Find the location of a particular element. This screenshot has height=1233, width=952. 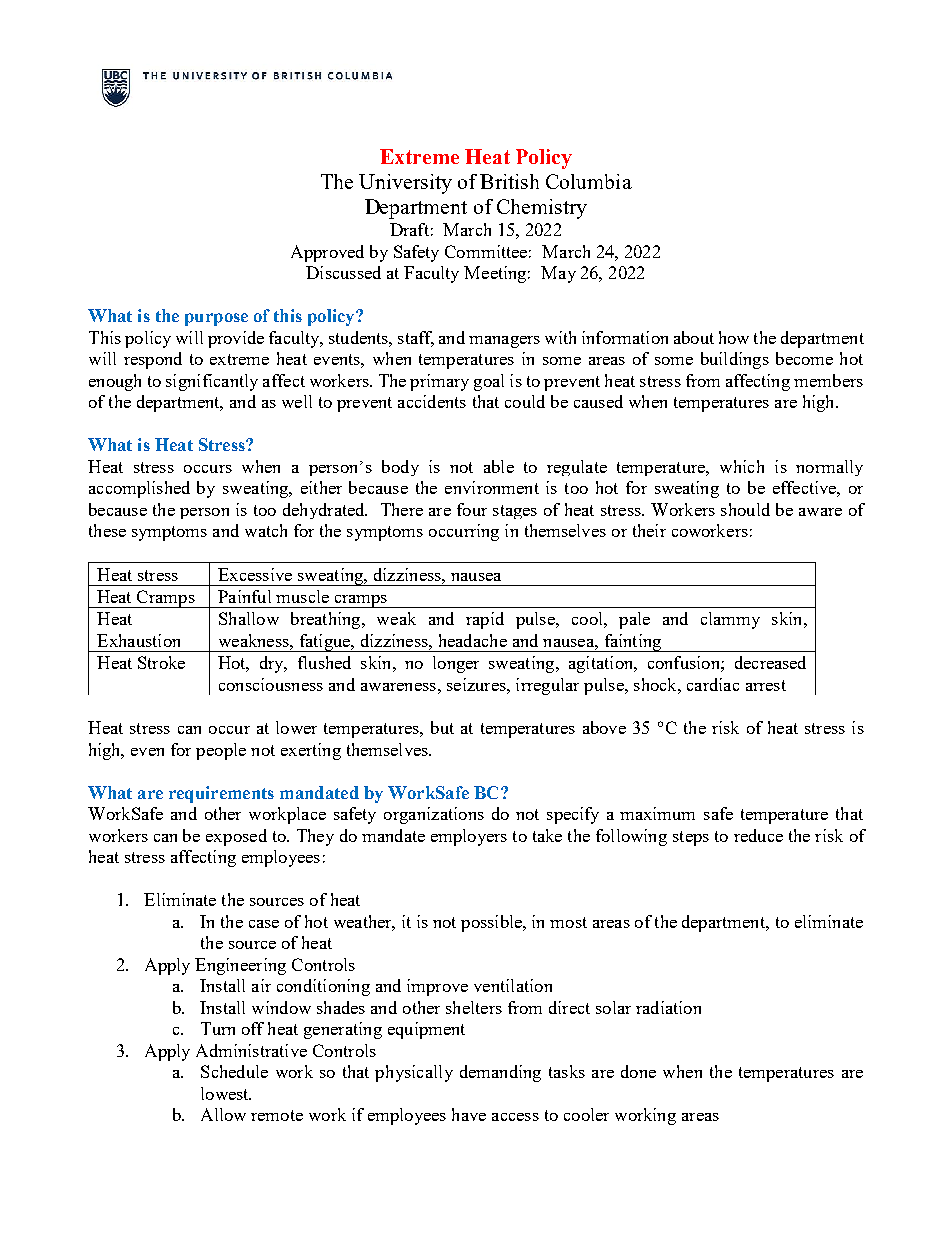

Approved is located at coordinates (327, 253).
